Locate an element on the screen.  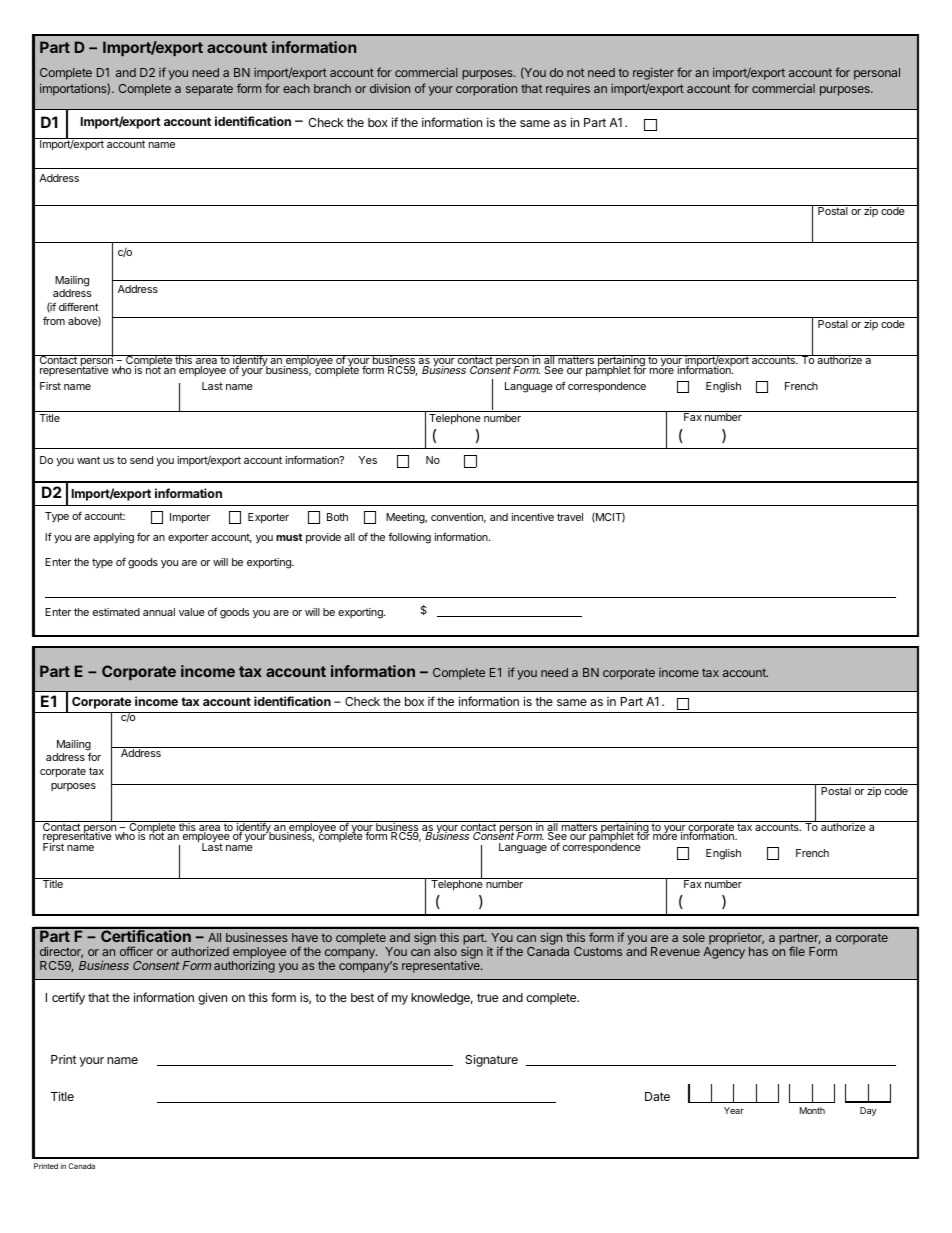
travel is located at coordinates (570, 517).
